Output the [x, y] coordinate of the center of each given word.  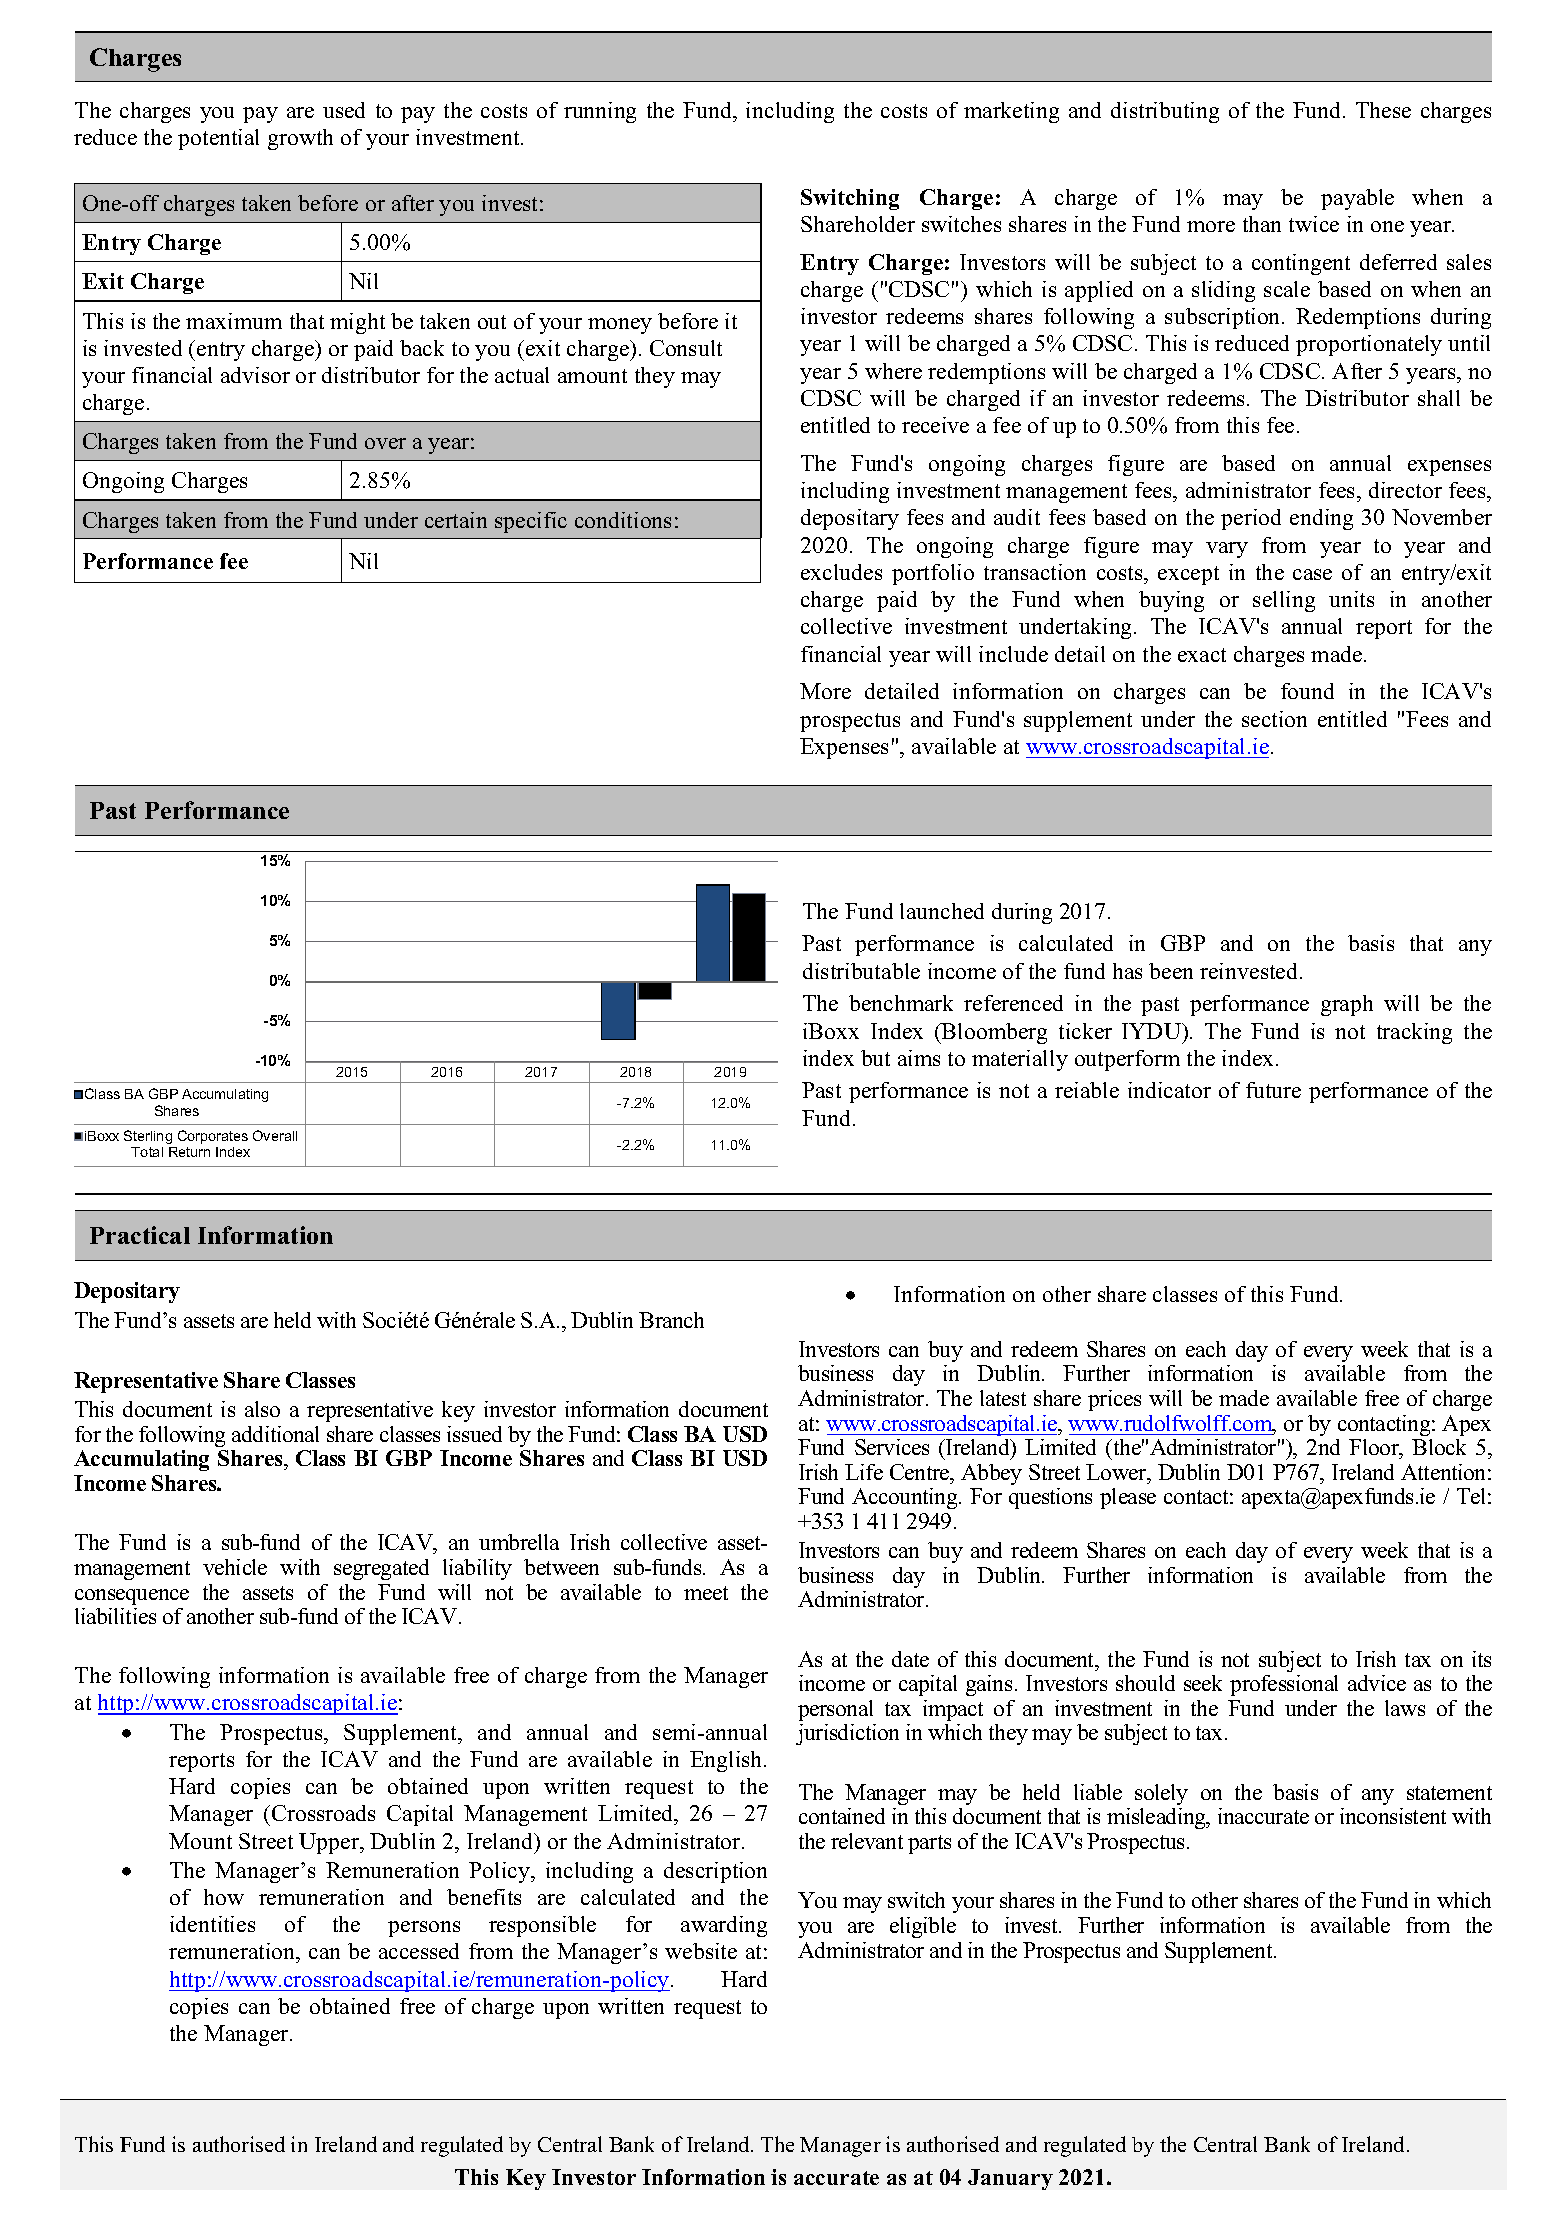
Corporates [213, 1137]
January [1010, 2179]
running [600, 112]
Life [864, 1472]
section [1274, 719]
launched [942, 911]
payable [1357, 199]
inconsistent [1393, 1816]
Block [1439, 1447]
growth [300, 139]
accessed [419, 1951]
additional [275, 1434]
